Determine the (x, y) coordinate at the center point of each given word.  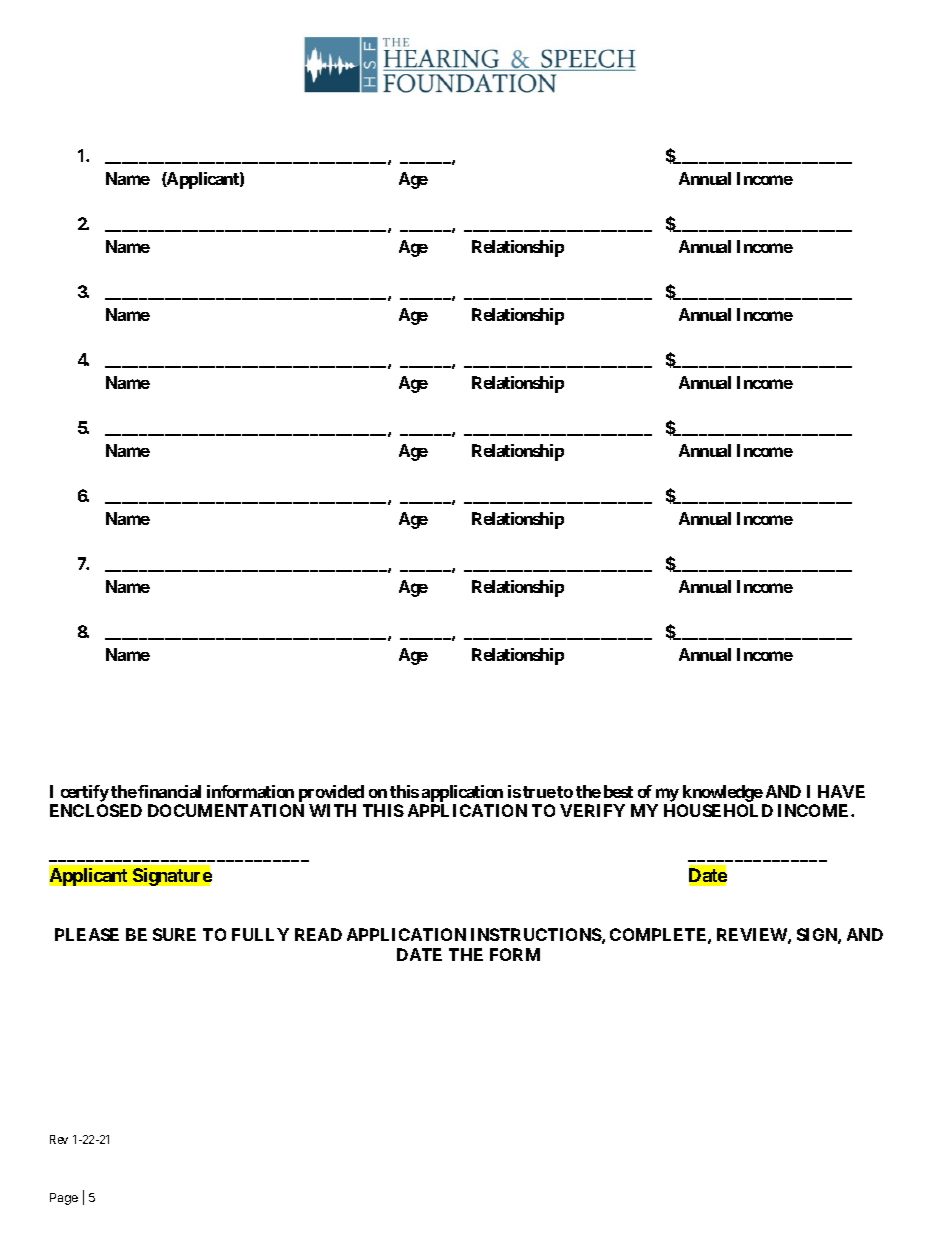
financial (169, 791)
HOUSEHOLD (718, 810)
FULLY (260, 934)
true (539, 792)
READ (318, 934)
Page (64, 1199)
